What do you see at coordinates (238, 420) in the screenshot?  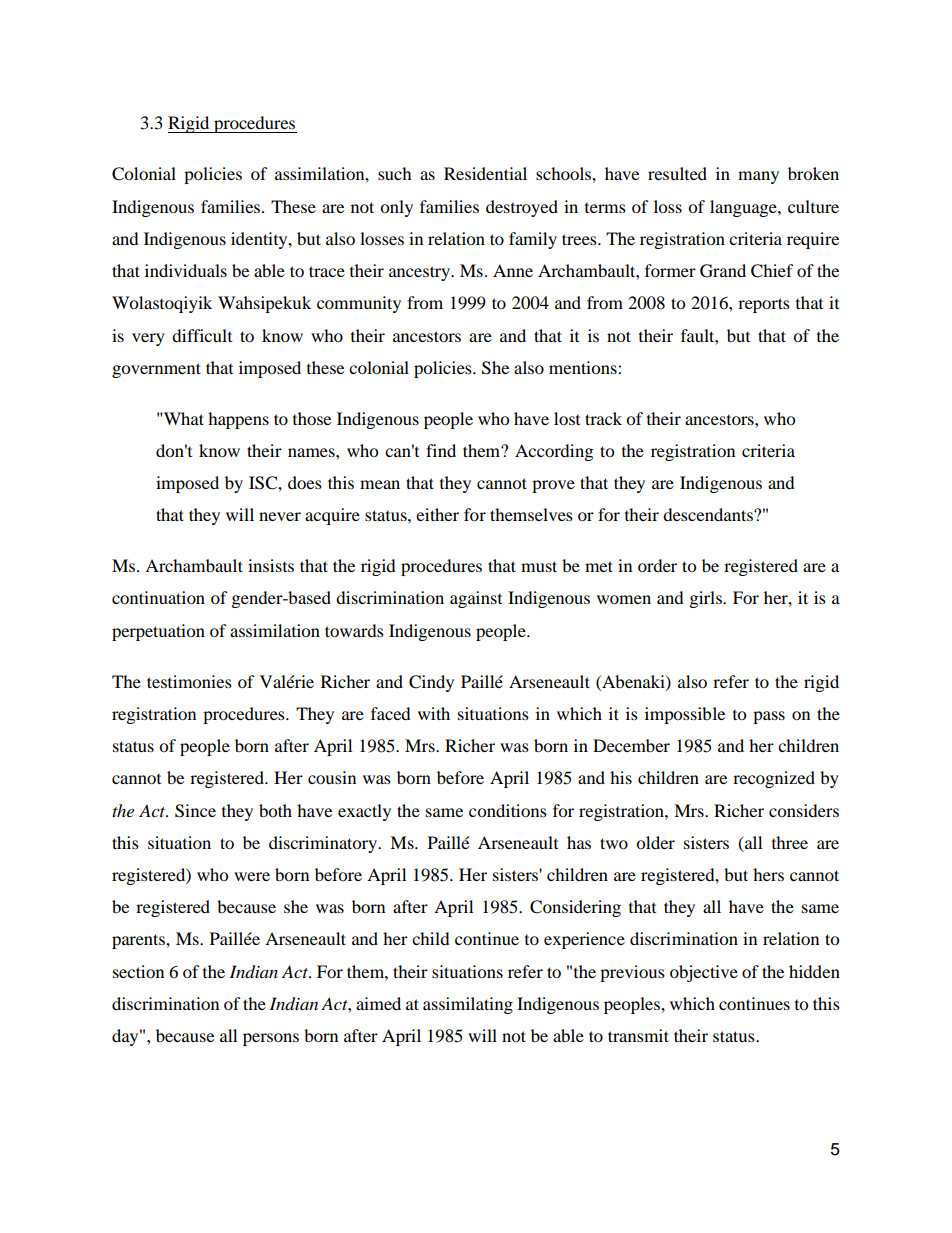 I see `happens` at bounding box center [238, 420].
